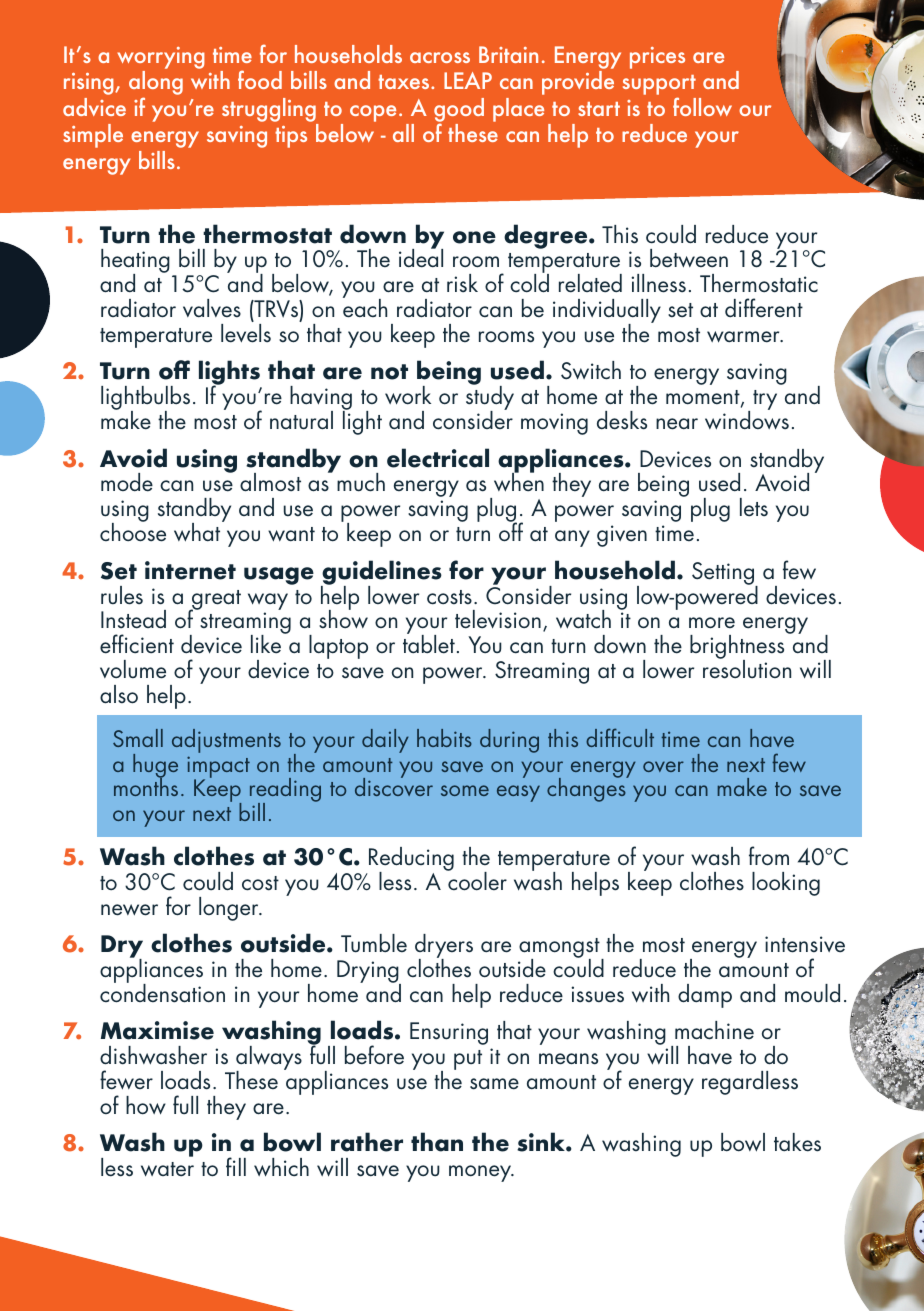 The image size is (924, 1311). Describe the element at coordinates (146, 786) in the screenshot. I see `months` at that location.
